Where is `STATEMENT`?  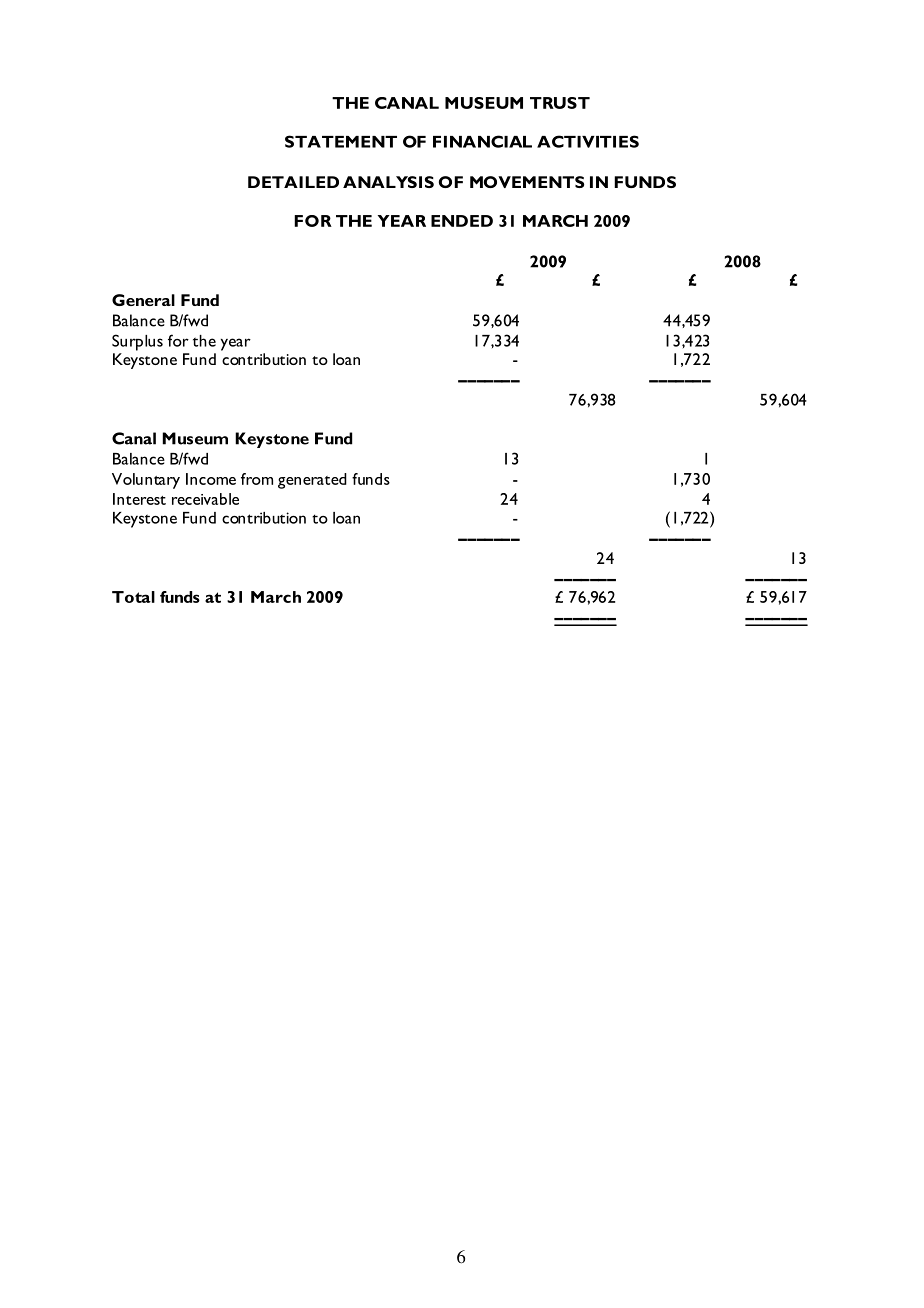
STATEMENT is located at coordinates (341, 141).
